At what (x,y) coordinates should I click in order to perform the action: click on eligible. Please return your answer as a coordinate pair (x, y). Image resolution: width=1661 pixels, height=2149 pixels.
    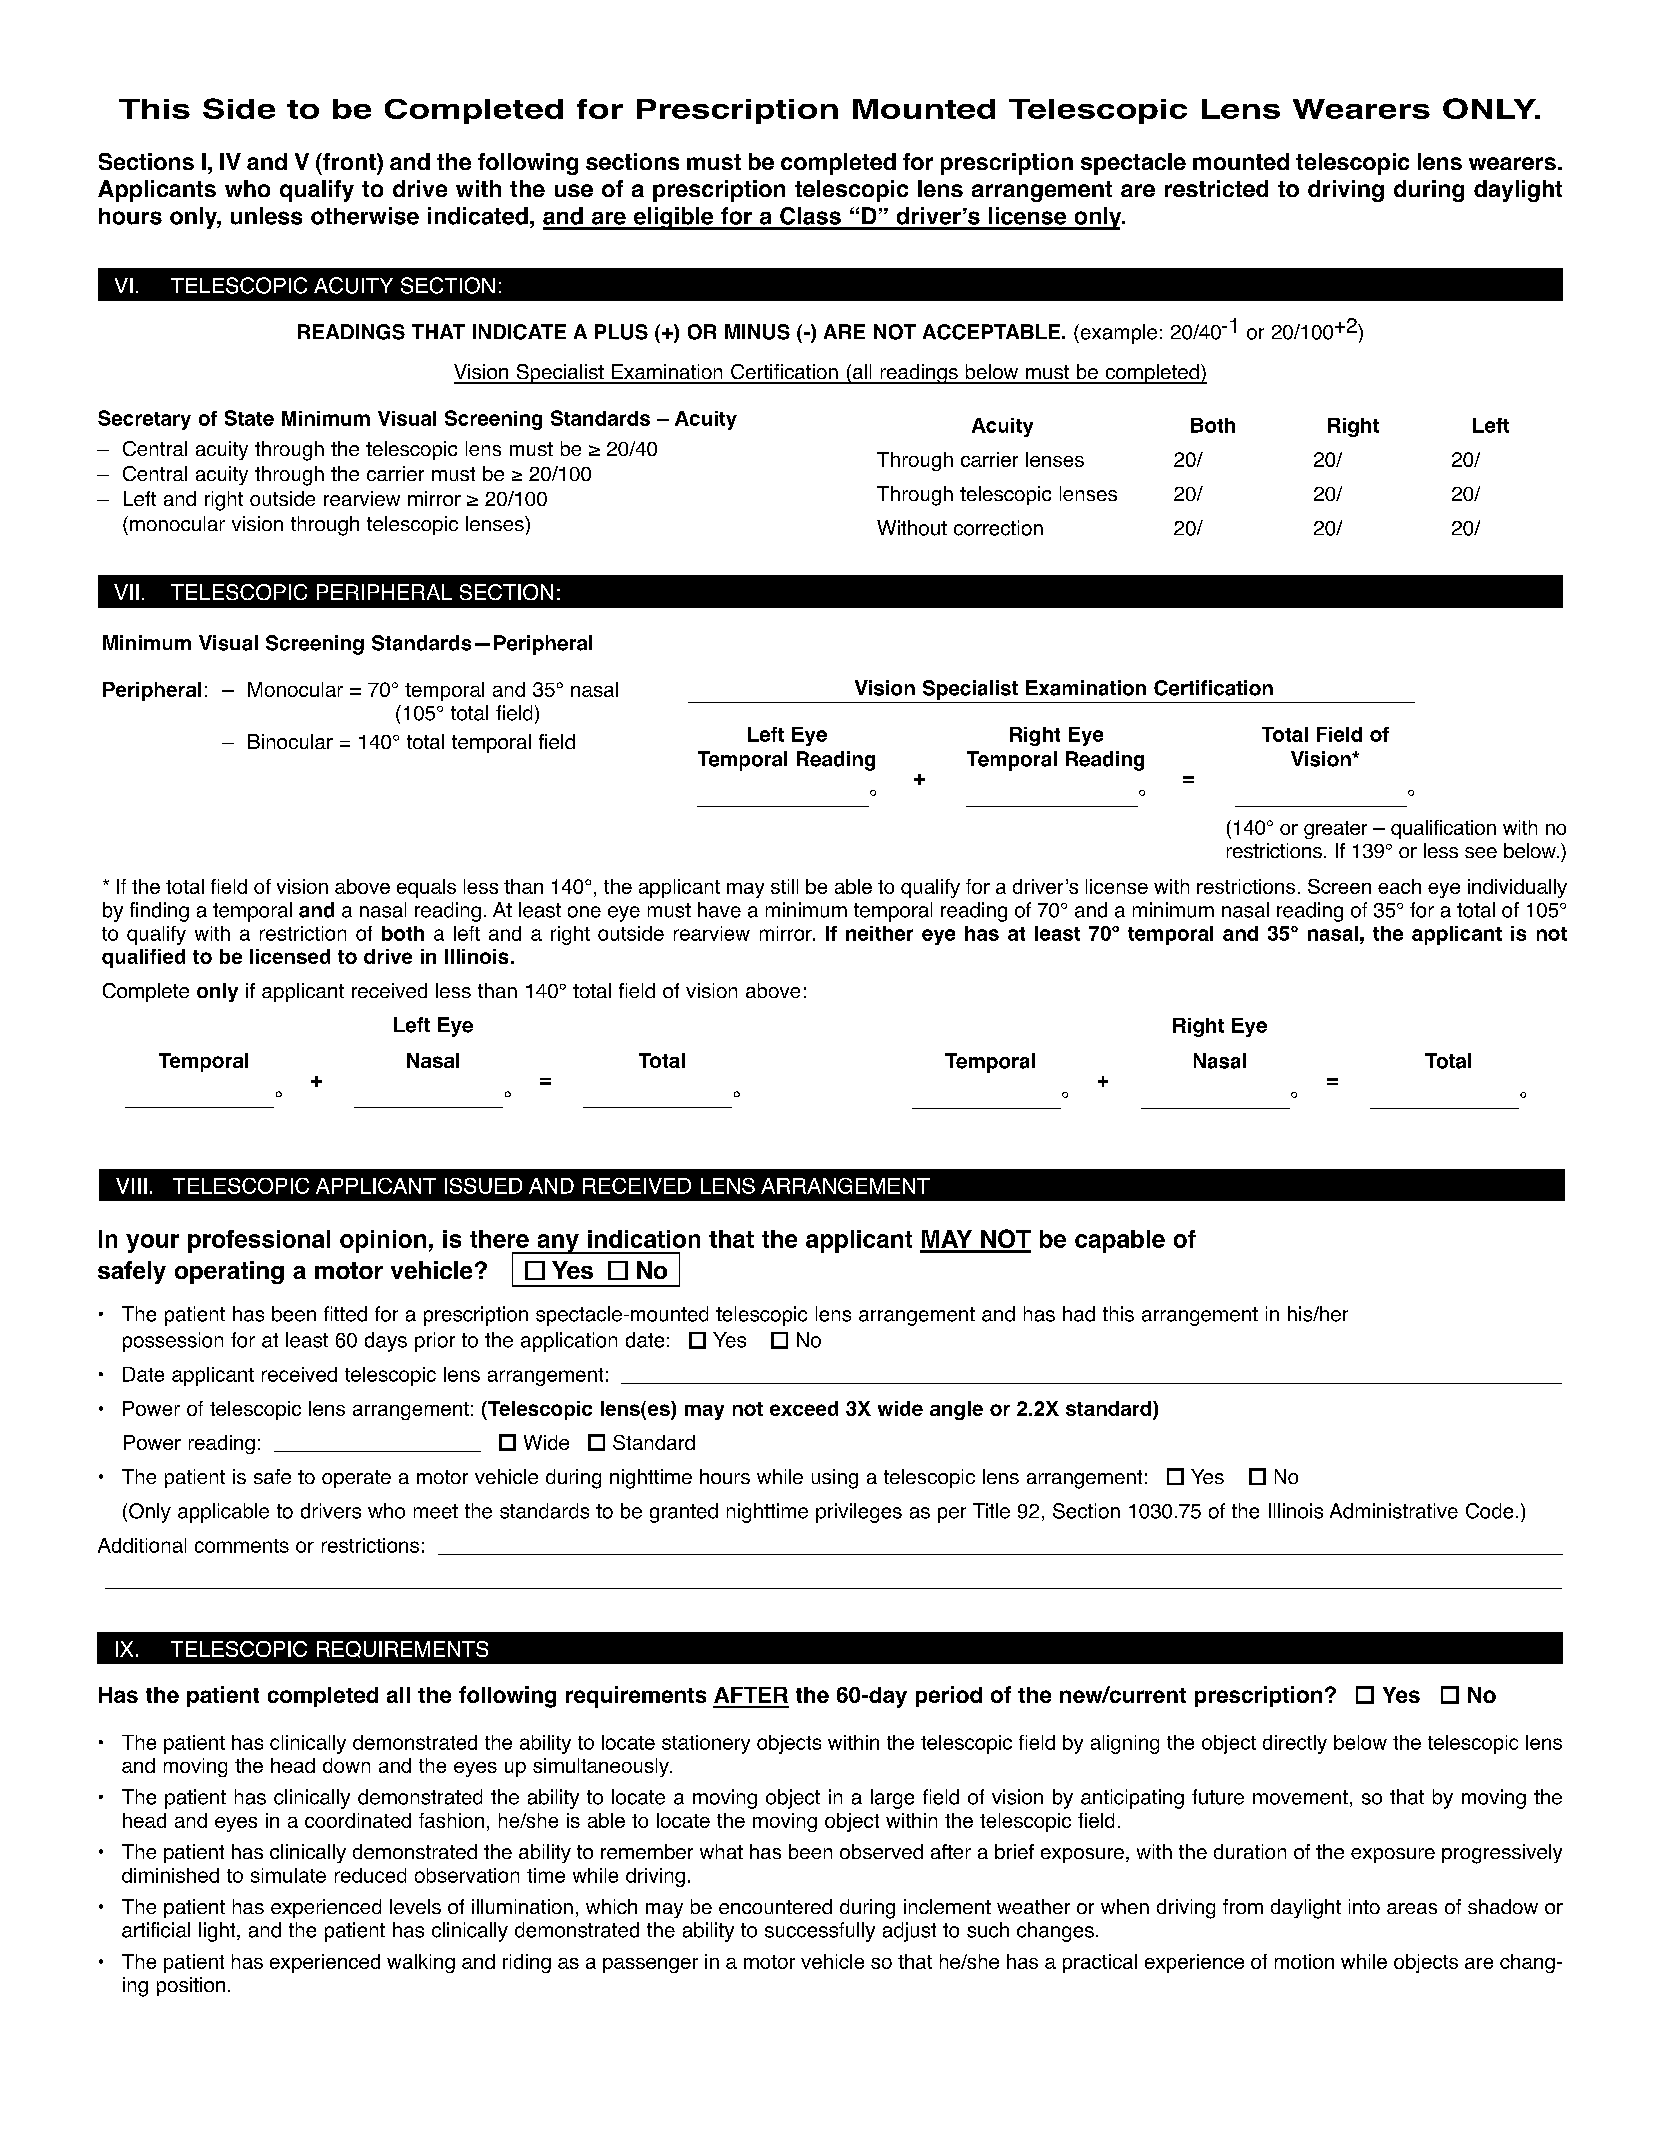
    Looking at the image, I should click on (674, 218).
